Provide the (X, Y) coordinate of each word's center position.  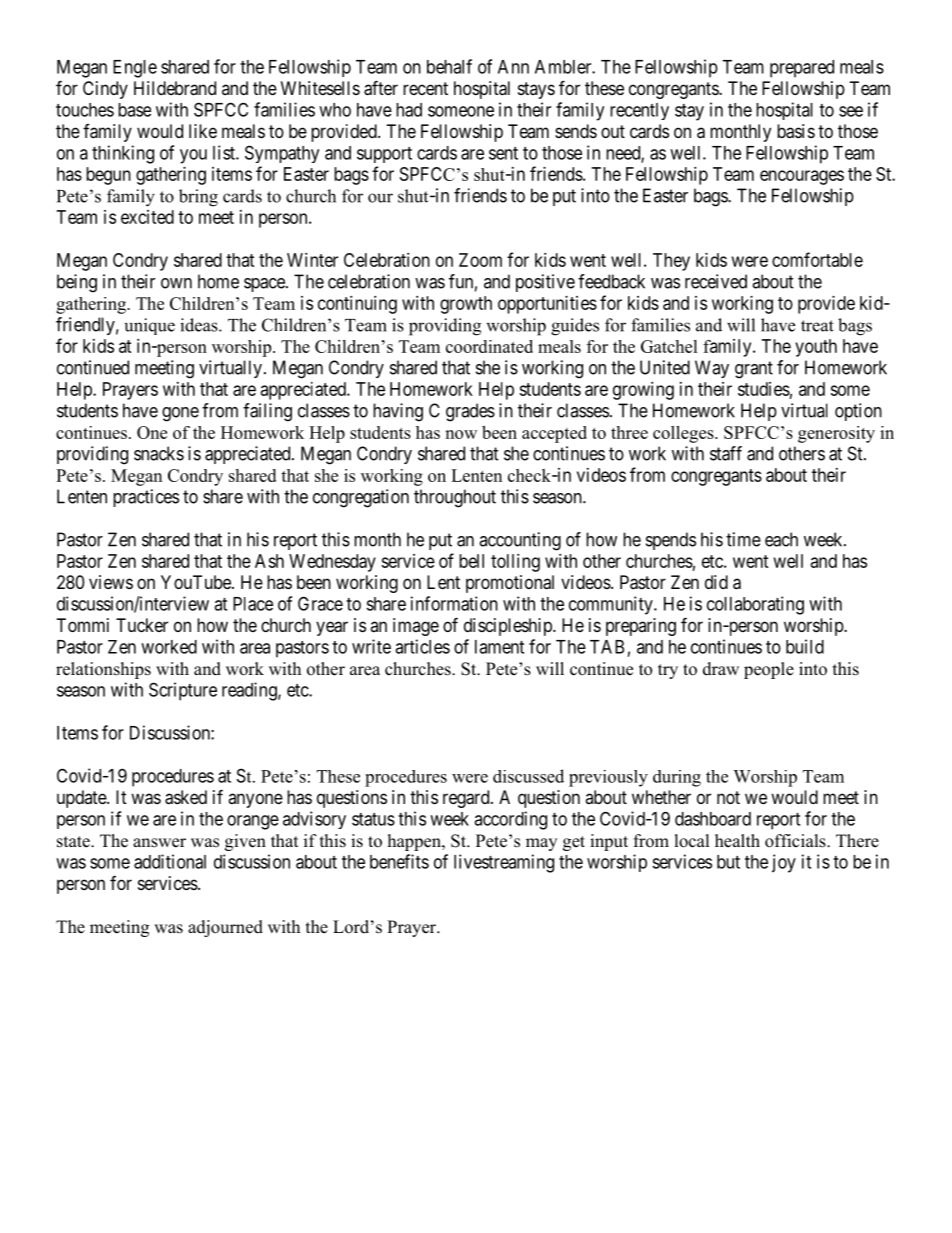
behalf (449, 66)
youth (816, 348)
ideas (200, 325)
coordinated (489, 346)
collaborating (755, 605)
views (111, 582)
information (454, 603)
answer (159, 843)
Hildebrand (175, 88)
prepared (802, 69)
